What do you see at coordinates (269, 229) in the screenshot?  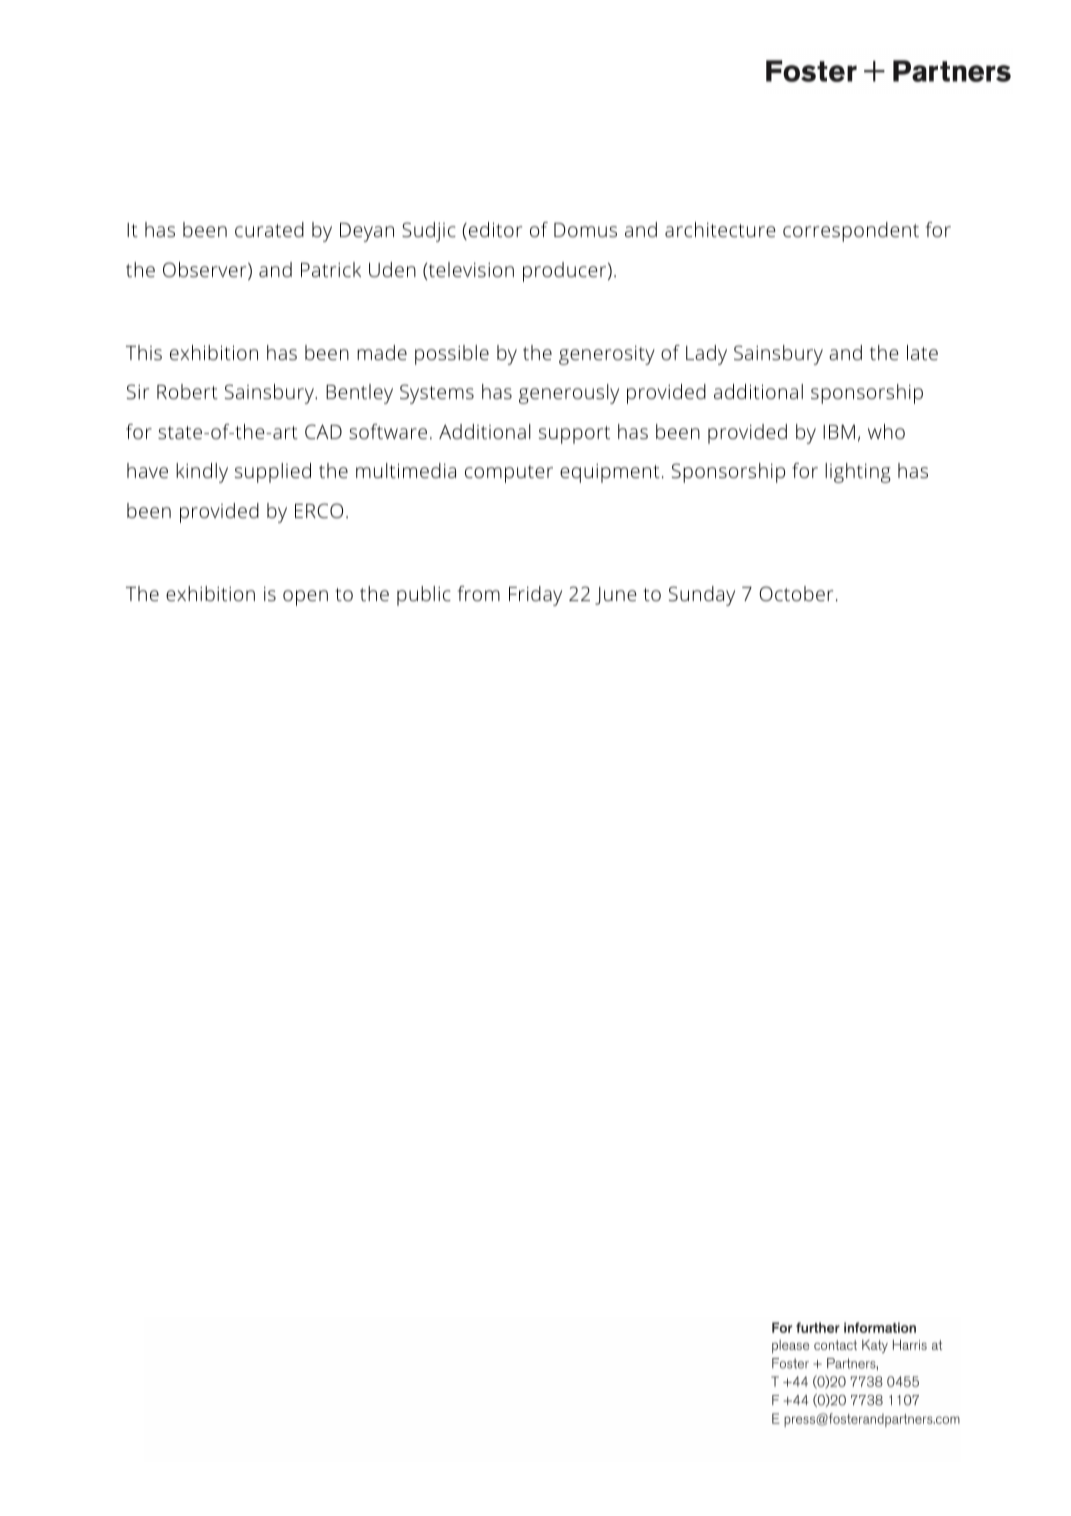 I see `curated` at bounding box center [269, 229].
